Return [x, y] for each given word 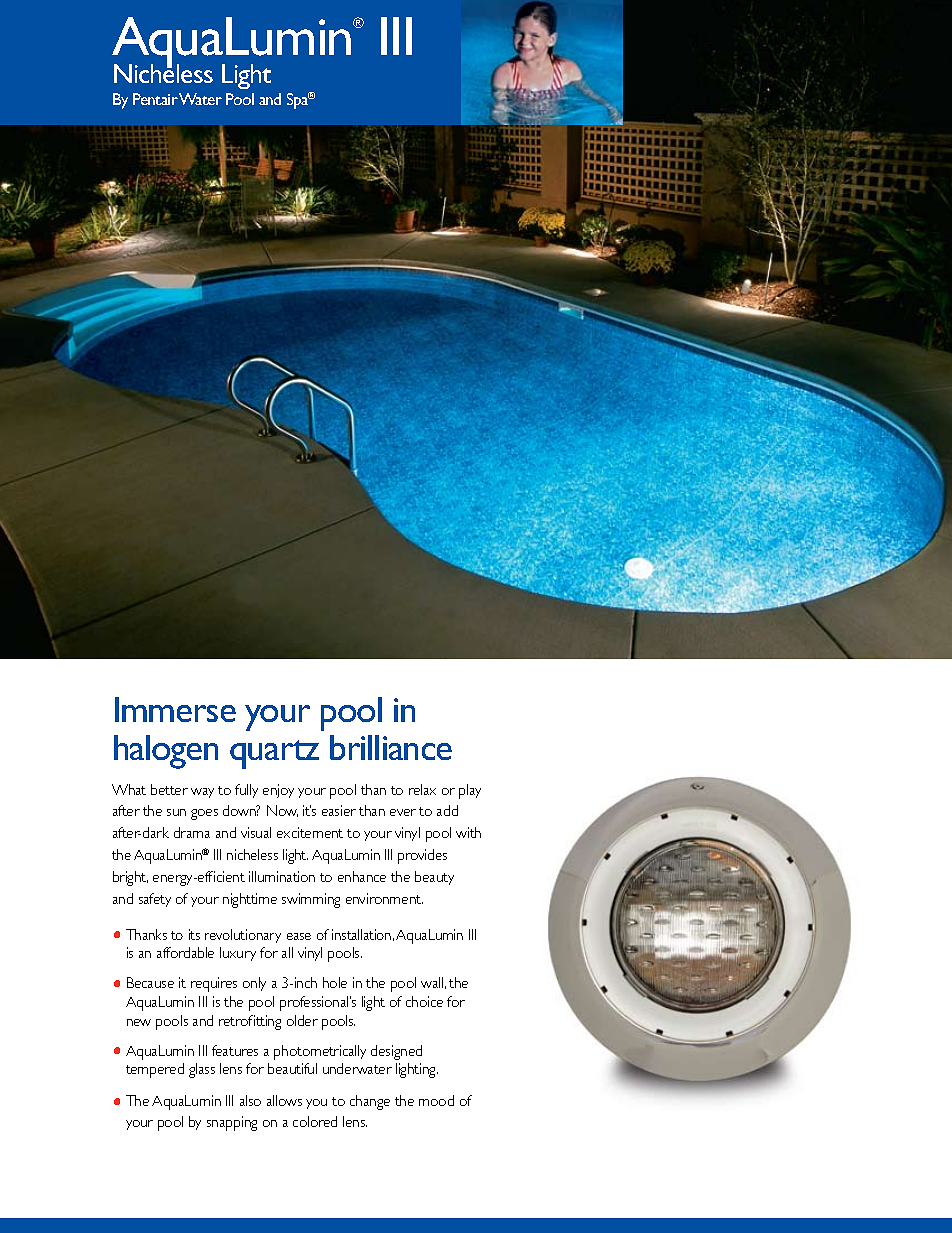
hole [335, 982]
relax [422, 789]
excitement [310, 832]
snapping [232, 1123]
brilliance [391, 747]
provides [422, 856]
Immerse [175, 709]
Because [150, 982]
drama [192, 832]
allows [284, 1100]
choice [424, 1001]
